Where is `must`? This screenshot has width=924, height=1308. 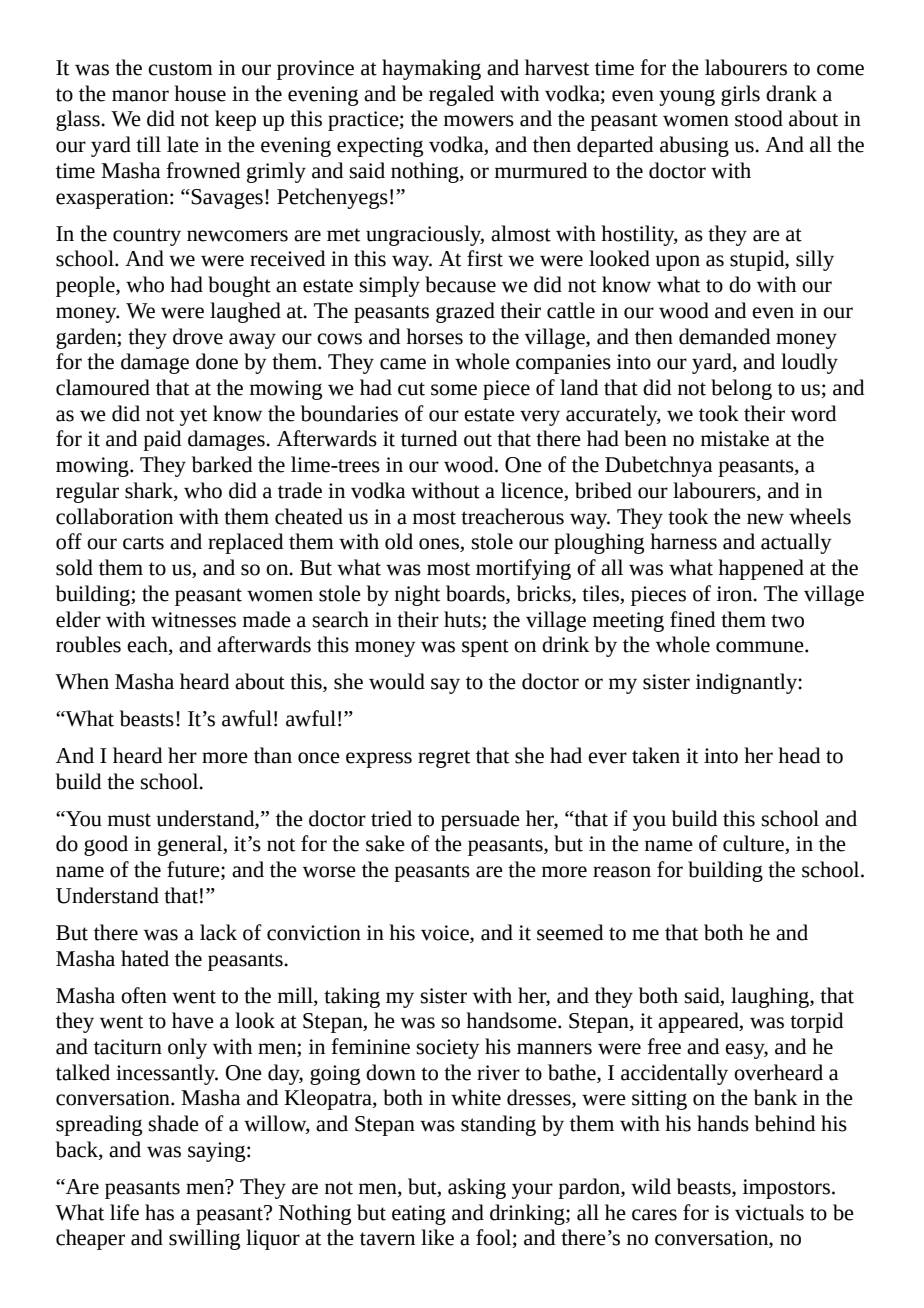
must is located at coordinates (129, 820).
